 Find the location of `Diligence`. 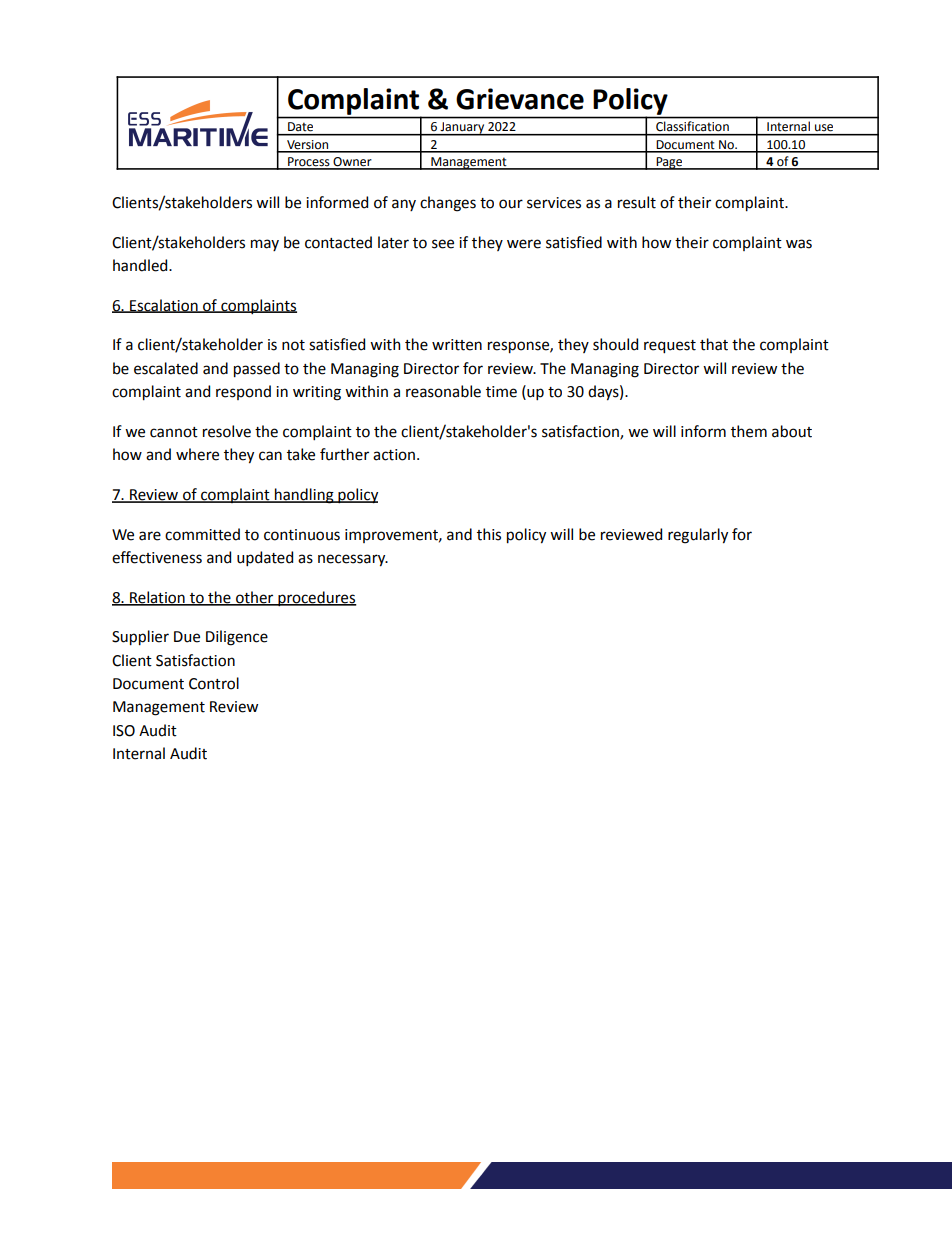

Diligence is located at coordinates (237, 638).
